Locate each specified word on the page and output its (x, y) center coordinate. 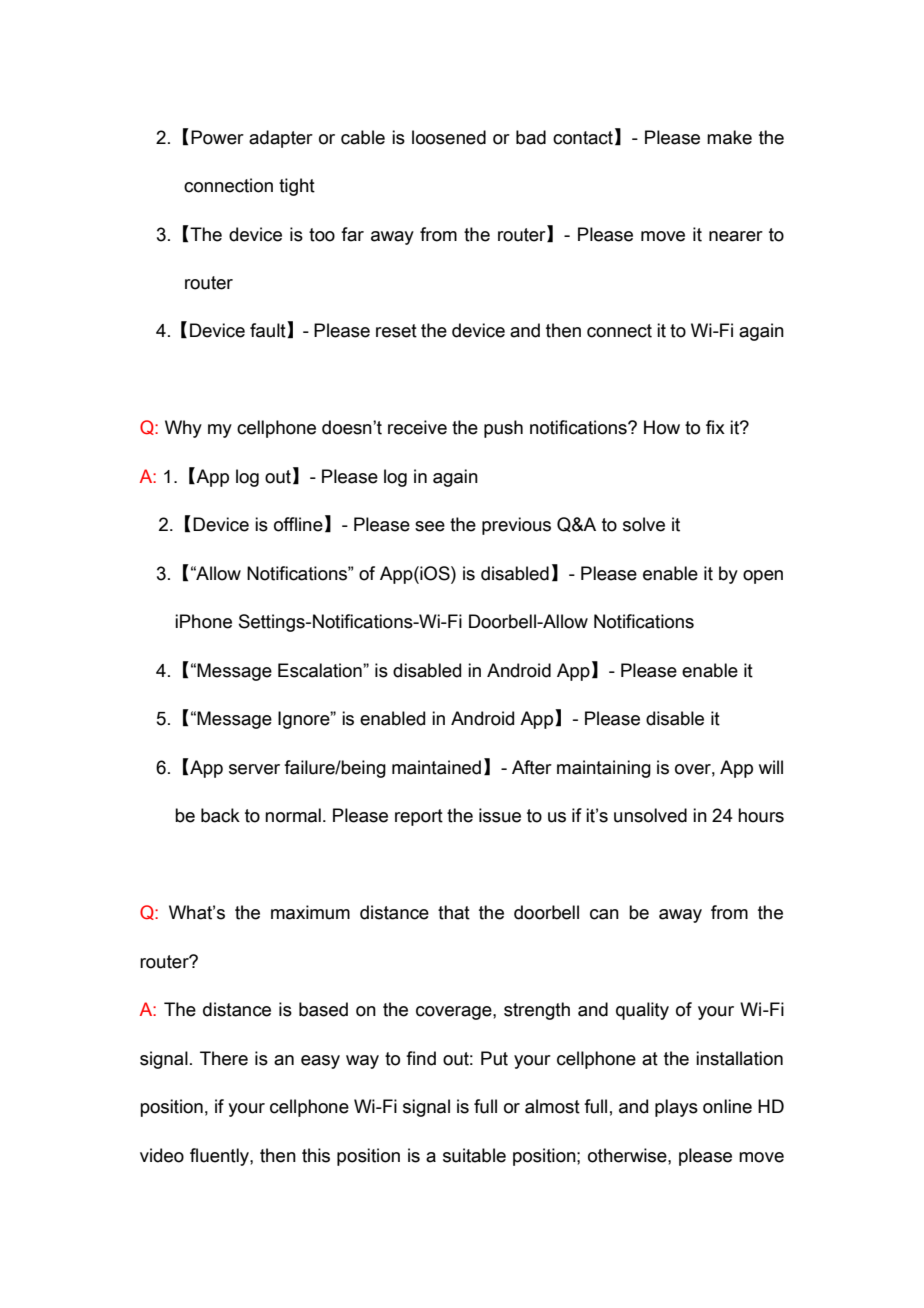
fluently (220, 1157)
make (729, 137)
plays (676, 1108)
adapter (281, 139)
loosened (449, 137)
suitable (474, 1155)
